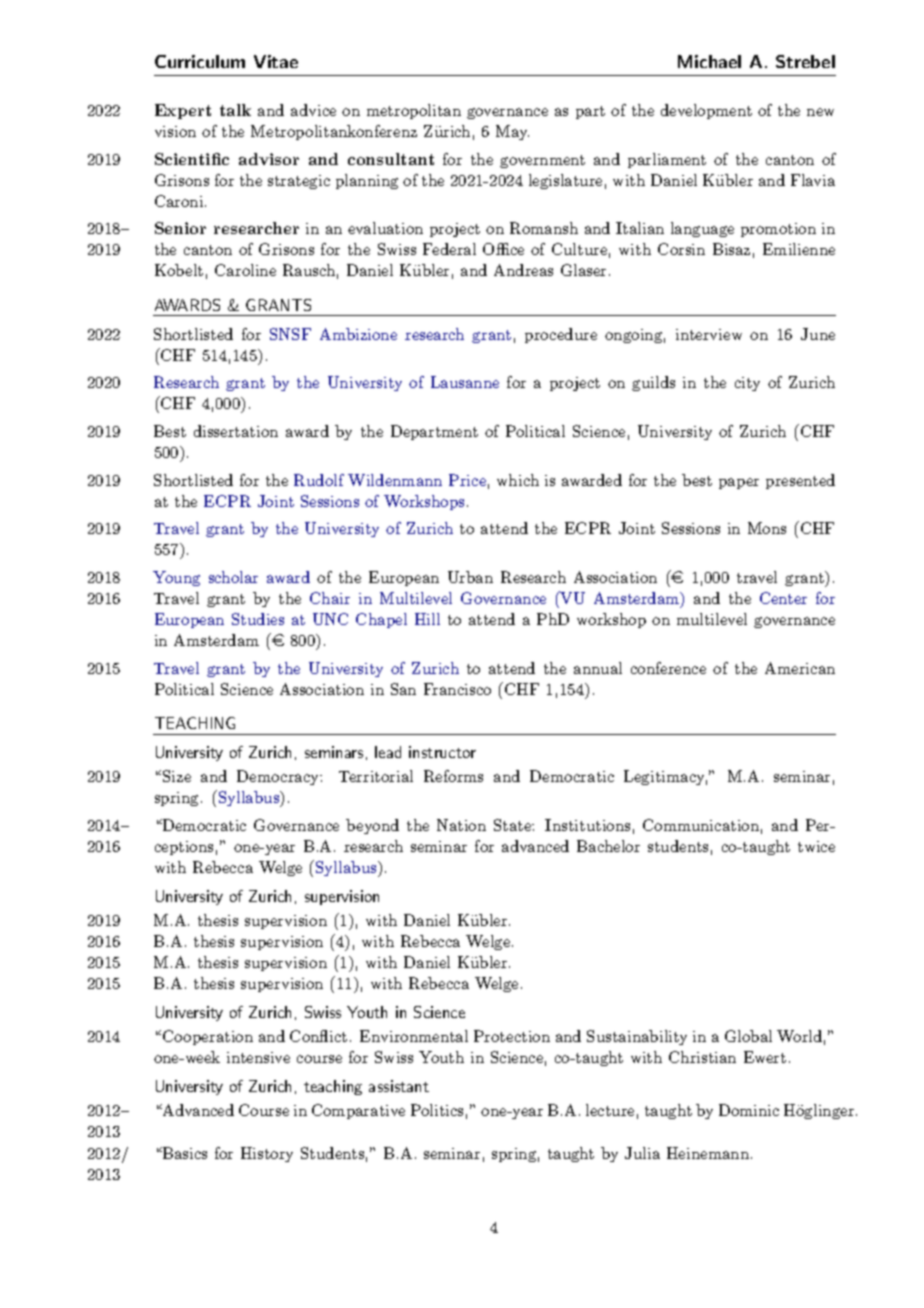 The image size is (924, 1308). Describe the element at coordinates (749, 1110) in the image. I see `Dominic` at that location.
